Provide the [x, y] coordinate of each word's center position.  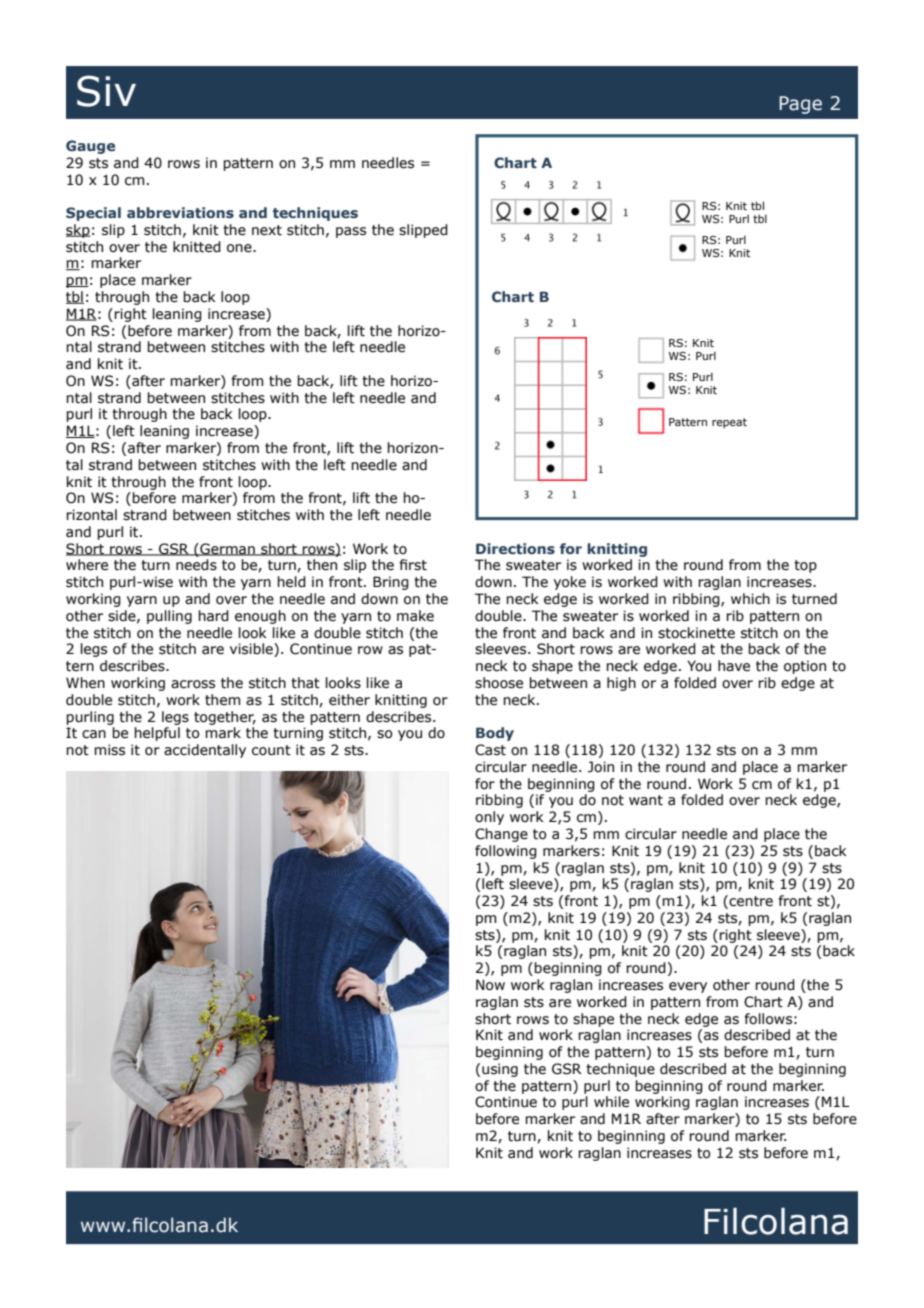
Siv [106, 91]
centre [750, 902]
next [267, 230]
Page [800, 105]
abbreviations [180, 212]
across [193, 684]
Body [495, 734]
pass [351, 232]
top [805, 566]
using [500, 1070]
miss [109, 750]
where [87, 565]
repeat [729, 423]
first [413, 565]
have [734, 666]
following [506, 852]
